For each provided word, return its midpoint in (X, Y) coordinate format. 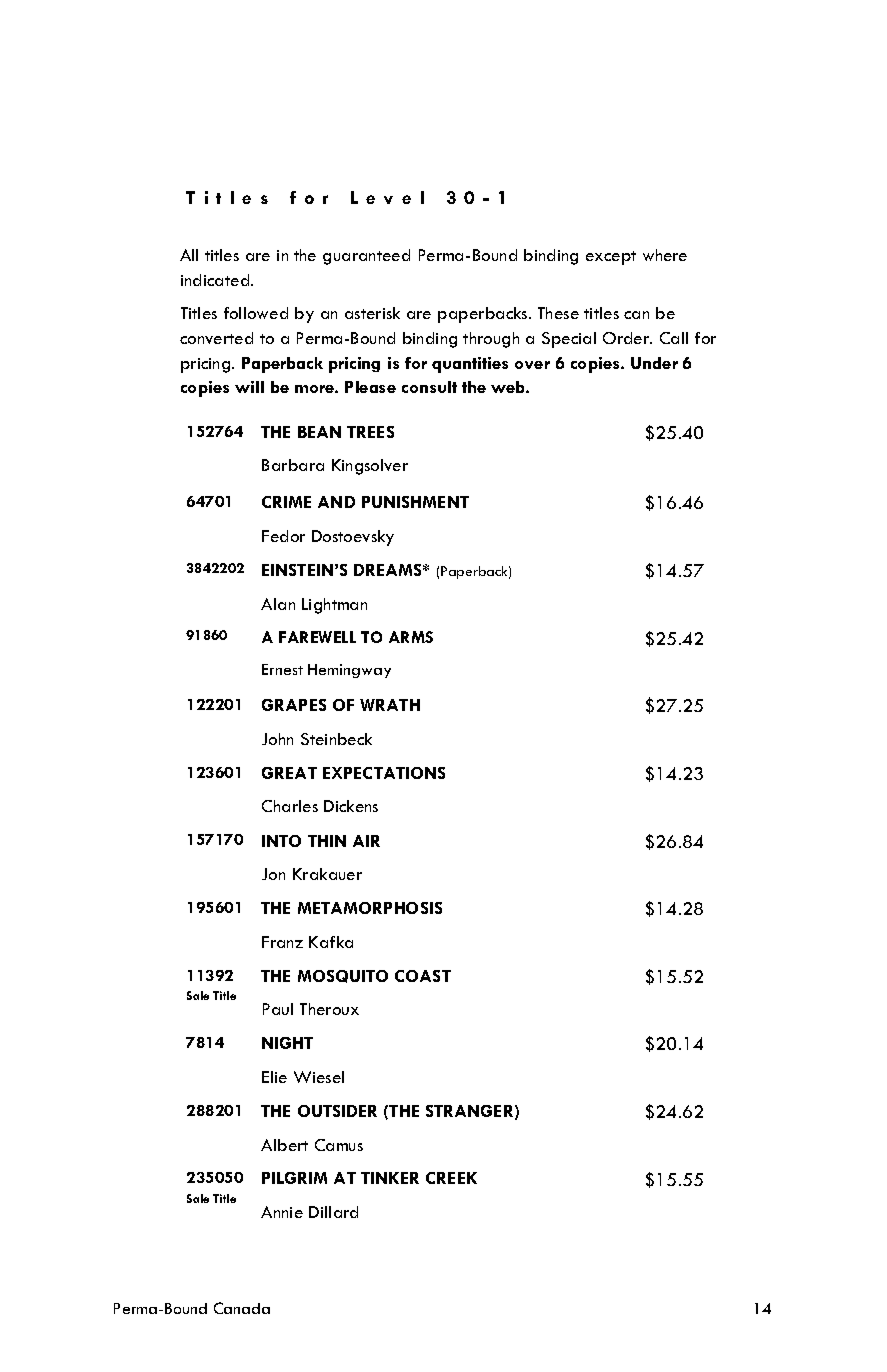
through (491, 340)
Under (654, 363)
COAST (423, 976)
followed (256, 313)
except (611, 258)
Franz (282, 942)
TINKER (390, 1178)
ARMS (411, 637)
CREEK (451, 1178)
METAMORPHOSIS (370, 908)
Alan (278, 604)
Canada (242, 1308)
